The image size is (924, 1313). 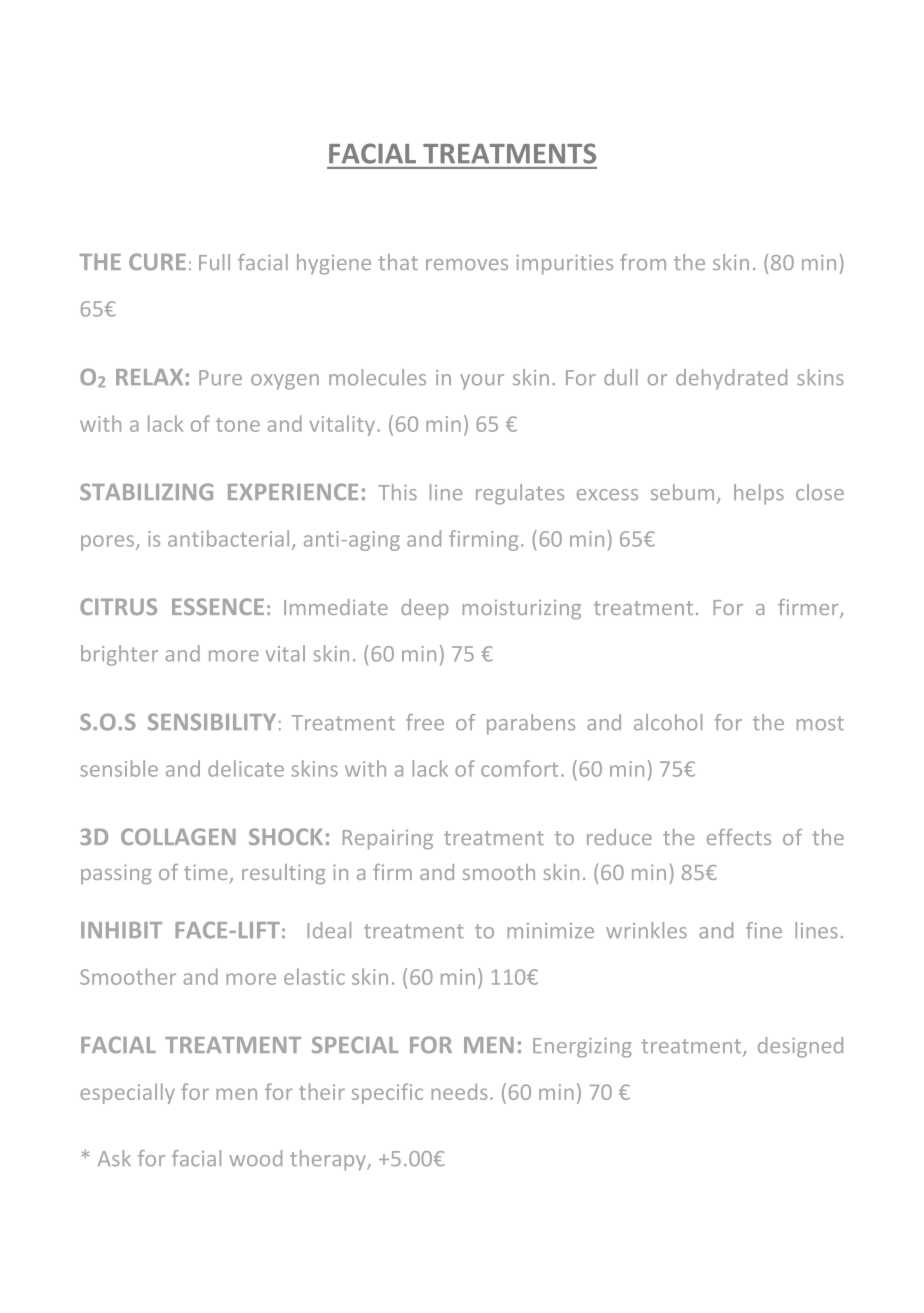 I want to click on alcohol, so click(x=668, y=722).
